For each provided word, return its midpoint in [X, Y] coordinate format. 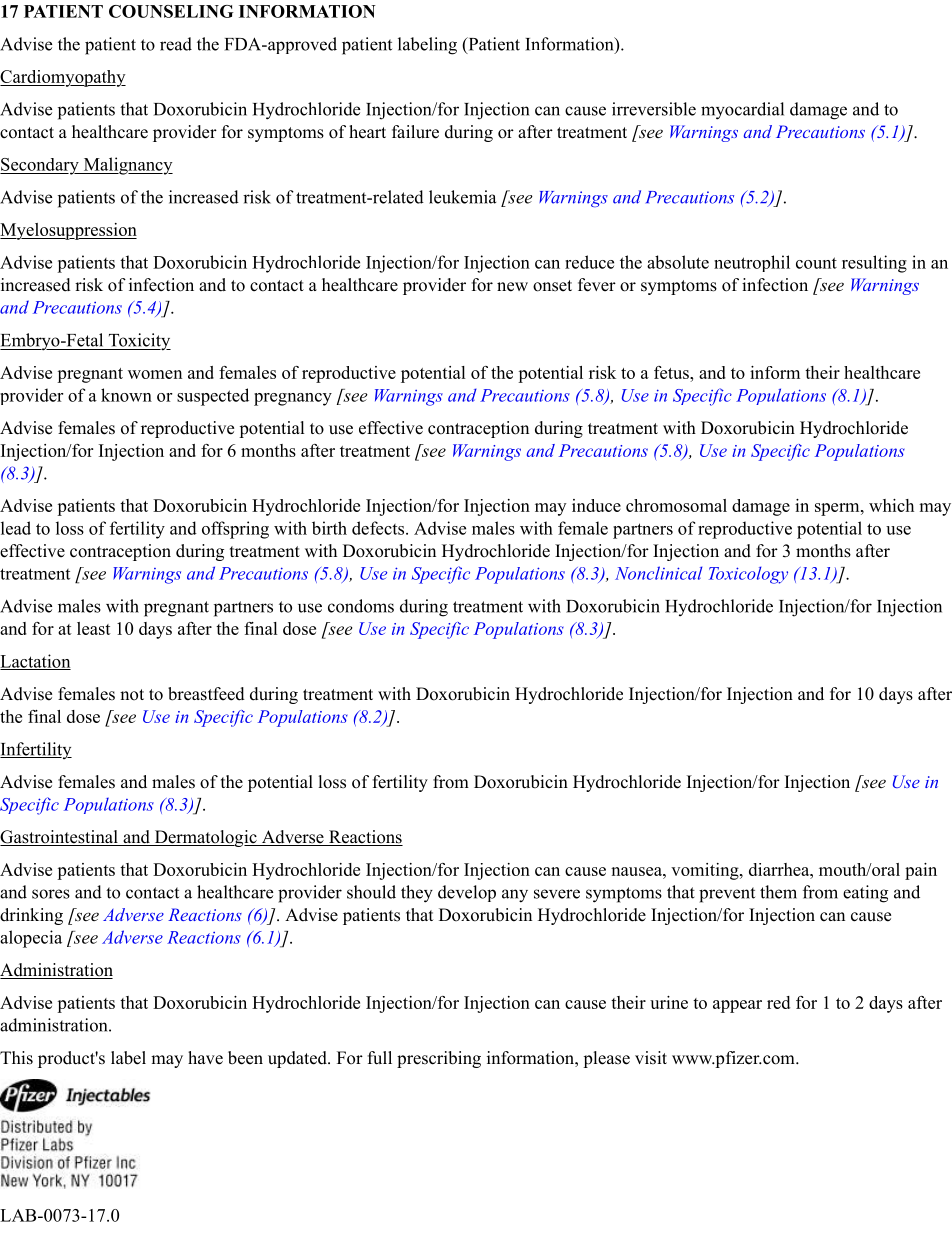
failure [415, 132]
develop [467, 893]
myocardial [742, 111]
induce [596, 505]
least [94, 628]
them [778, 892]
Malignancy [127, 166]
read [176, 44]
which [891, 505]
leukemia [462, 197]
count [816, 263]
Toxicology [748, 575]
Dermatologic [205, 838]
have [205, 1058]
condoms [361, 606]
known [126, 395]
